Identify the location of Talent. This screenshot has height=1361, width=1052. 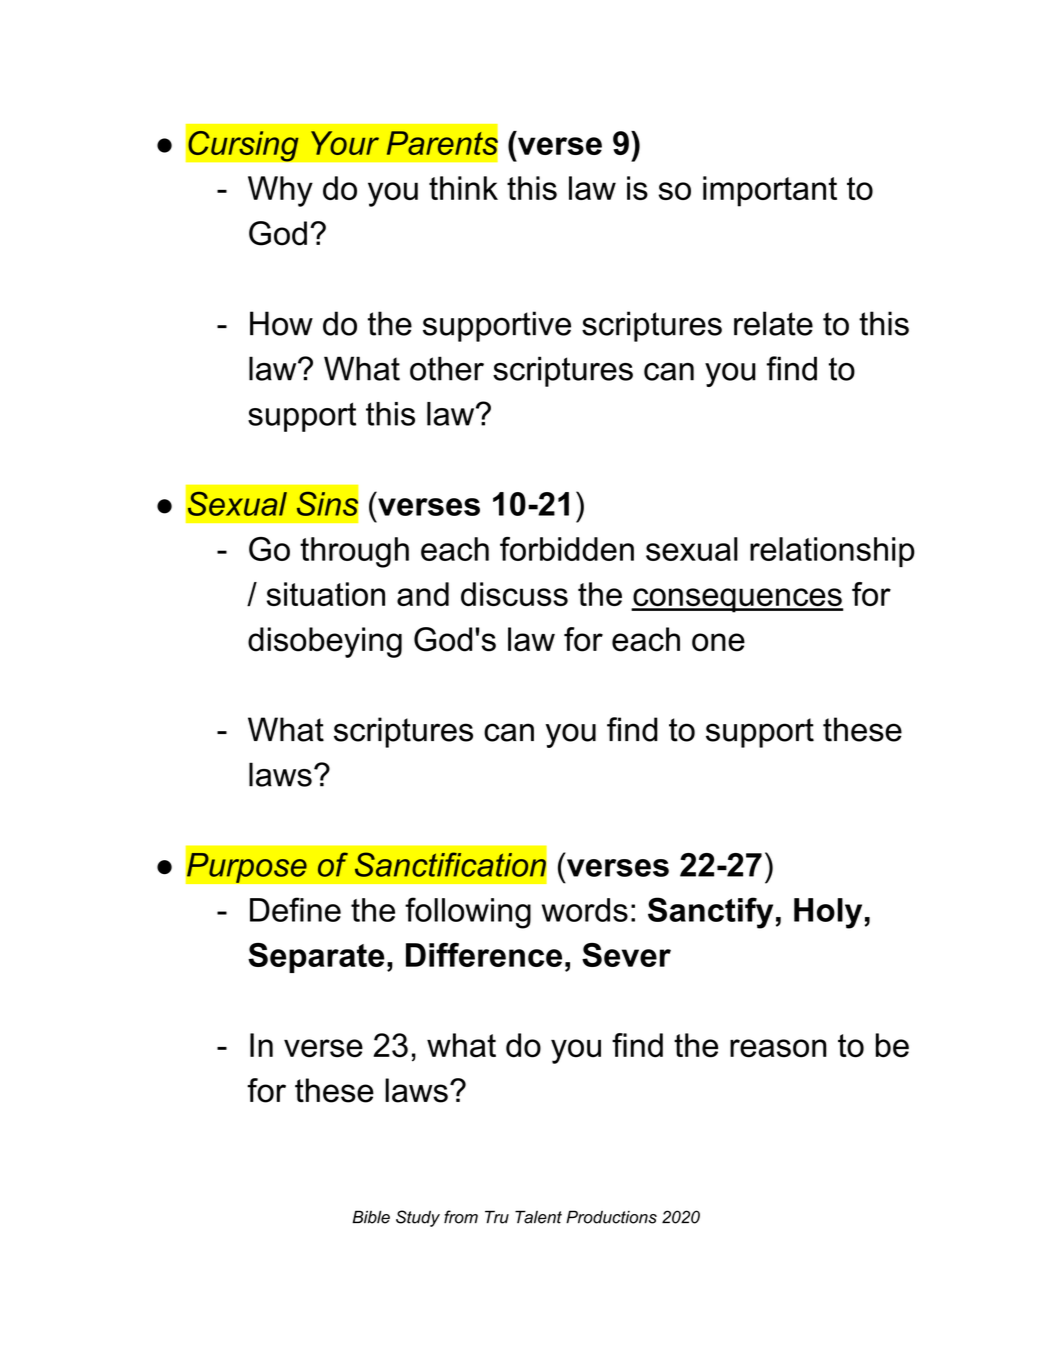
(538, 1217).
